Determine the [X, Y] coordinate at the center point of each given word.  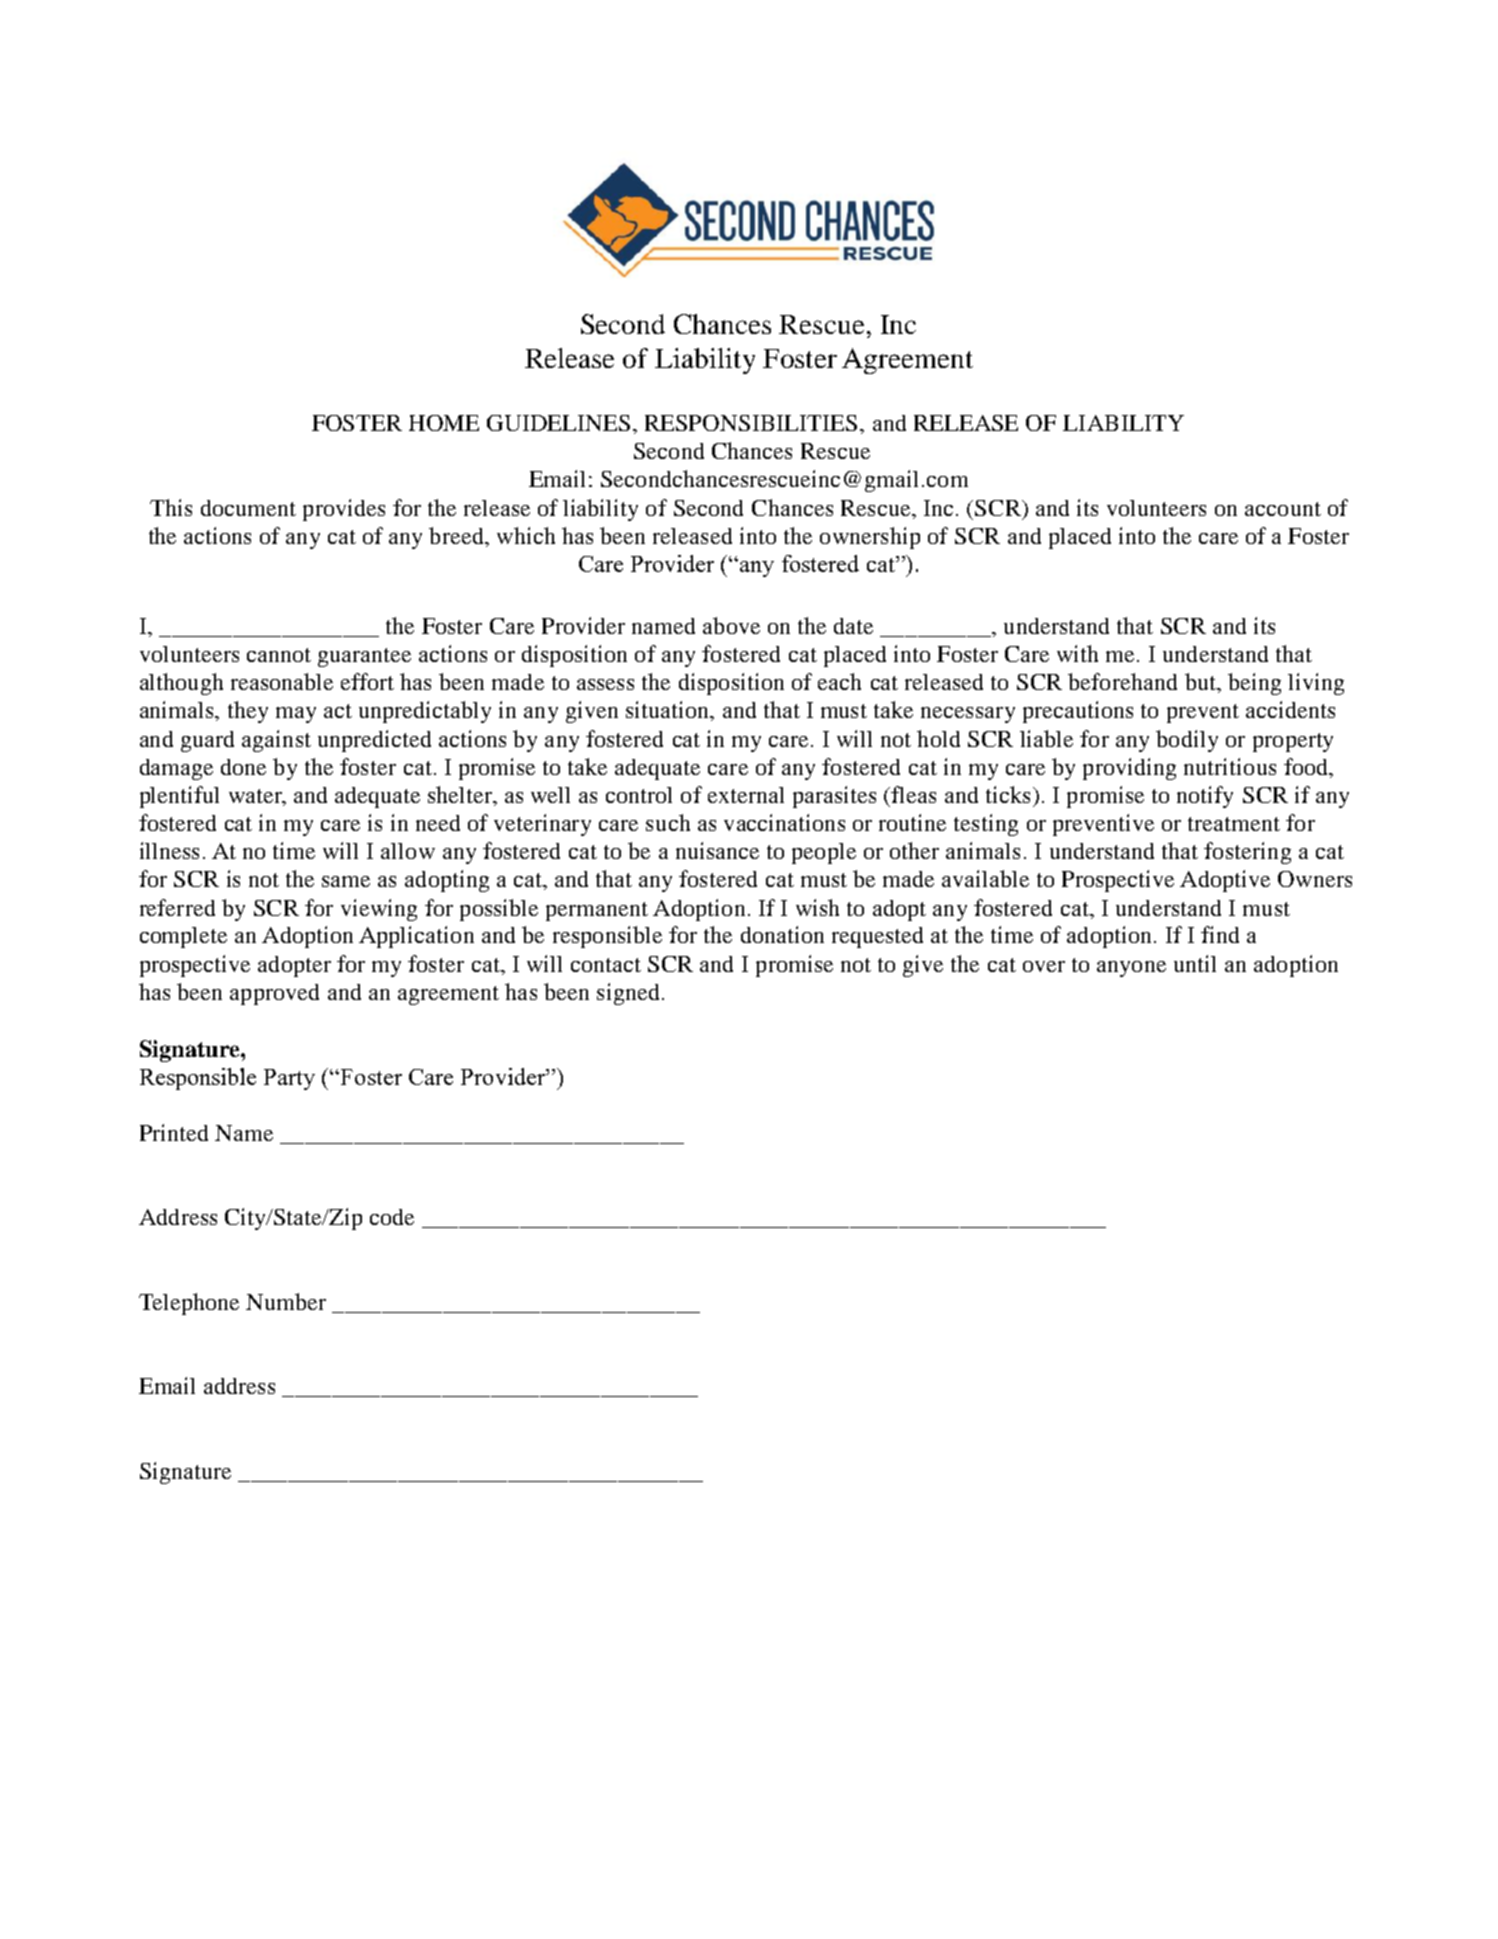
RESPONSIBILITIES [751, 423]
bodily [1187, 741]
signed [628, 994]
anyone [1131, 969]
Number [286, 1301]
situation [669, 711]
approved [274, 994]
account [1283, 509]
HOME [444, 423]
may [296, 715]
